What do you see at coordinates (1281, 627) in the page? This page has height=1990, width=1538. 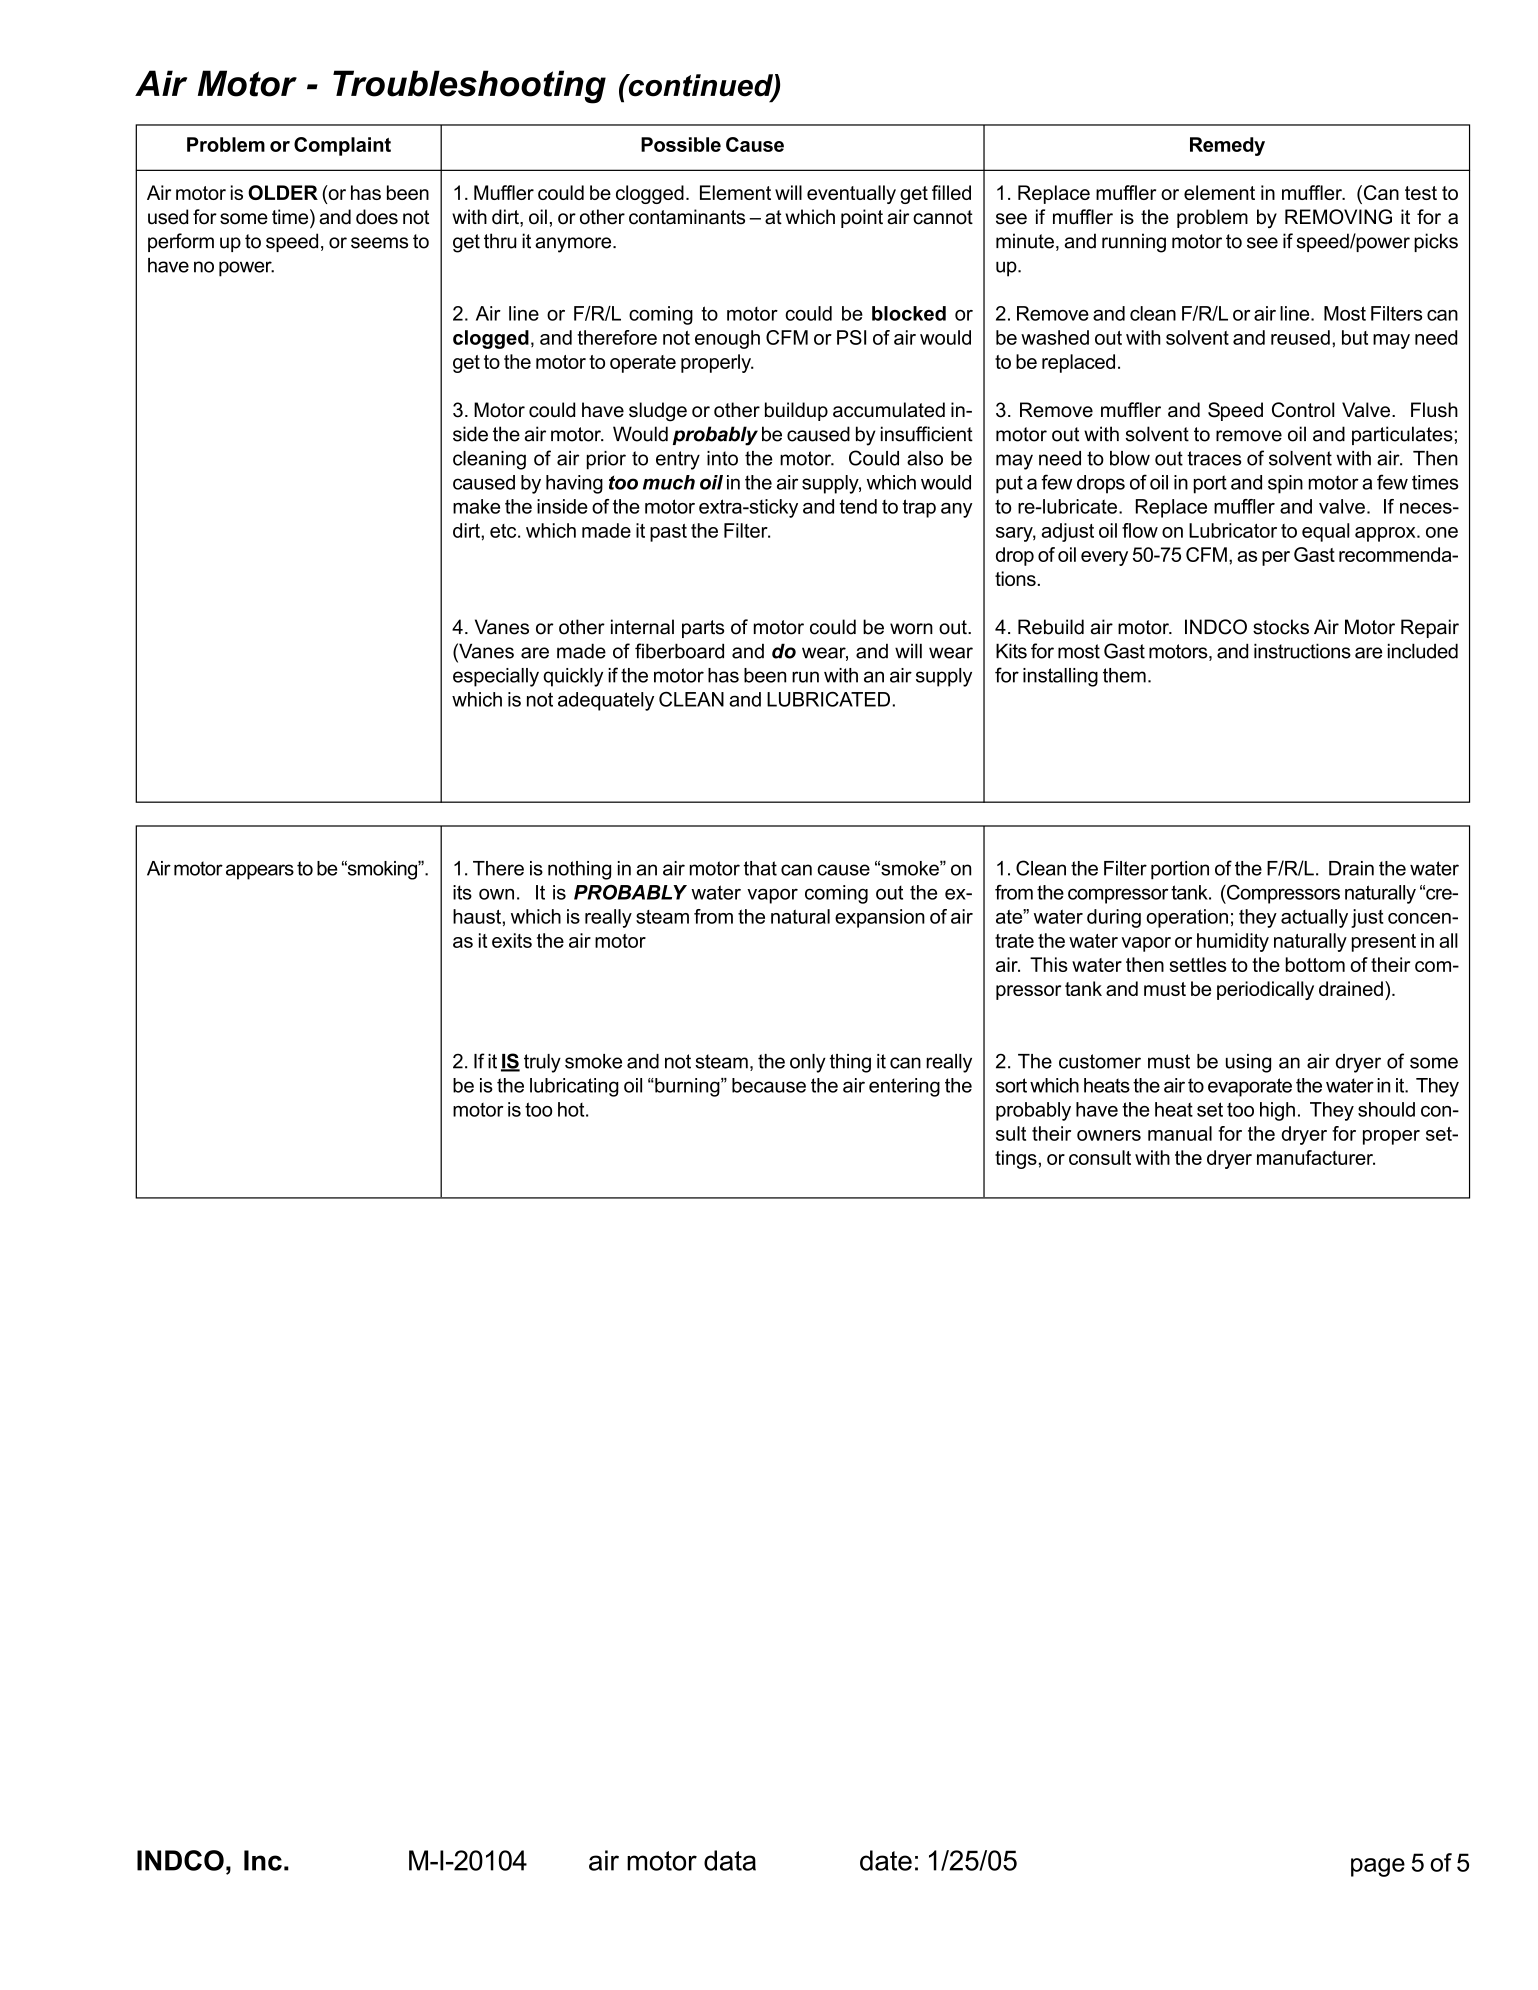 I see `stocks` at bounding box center [1281, 627].
